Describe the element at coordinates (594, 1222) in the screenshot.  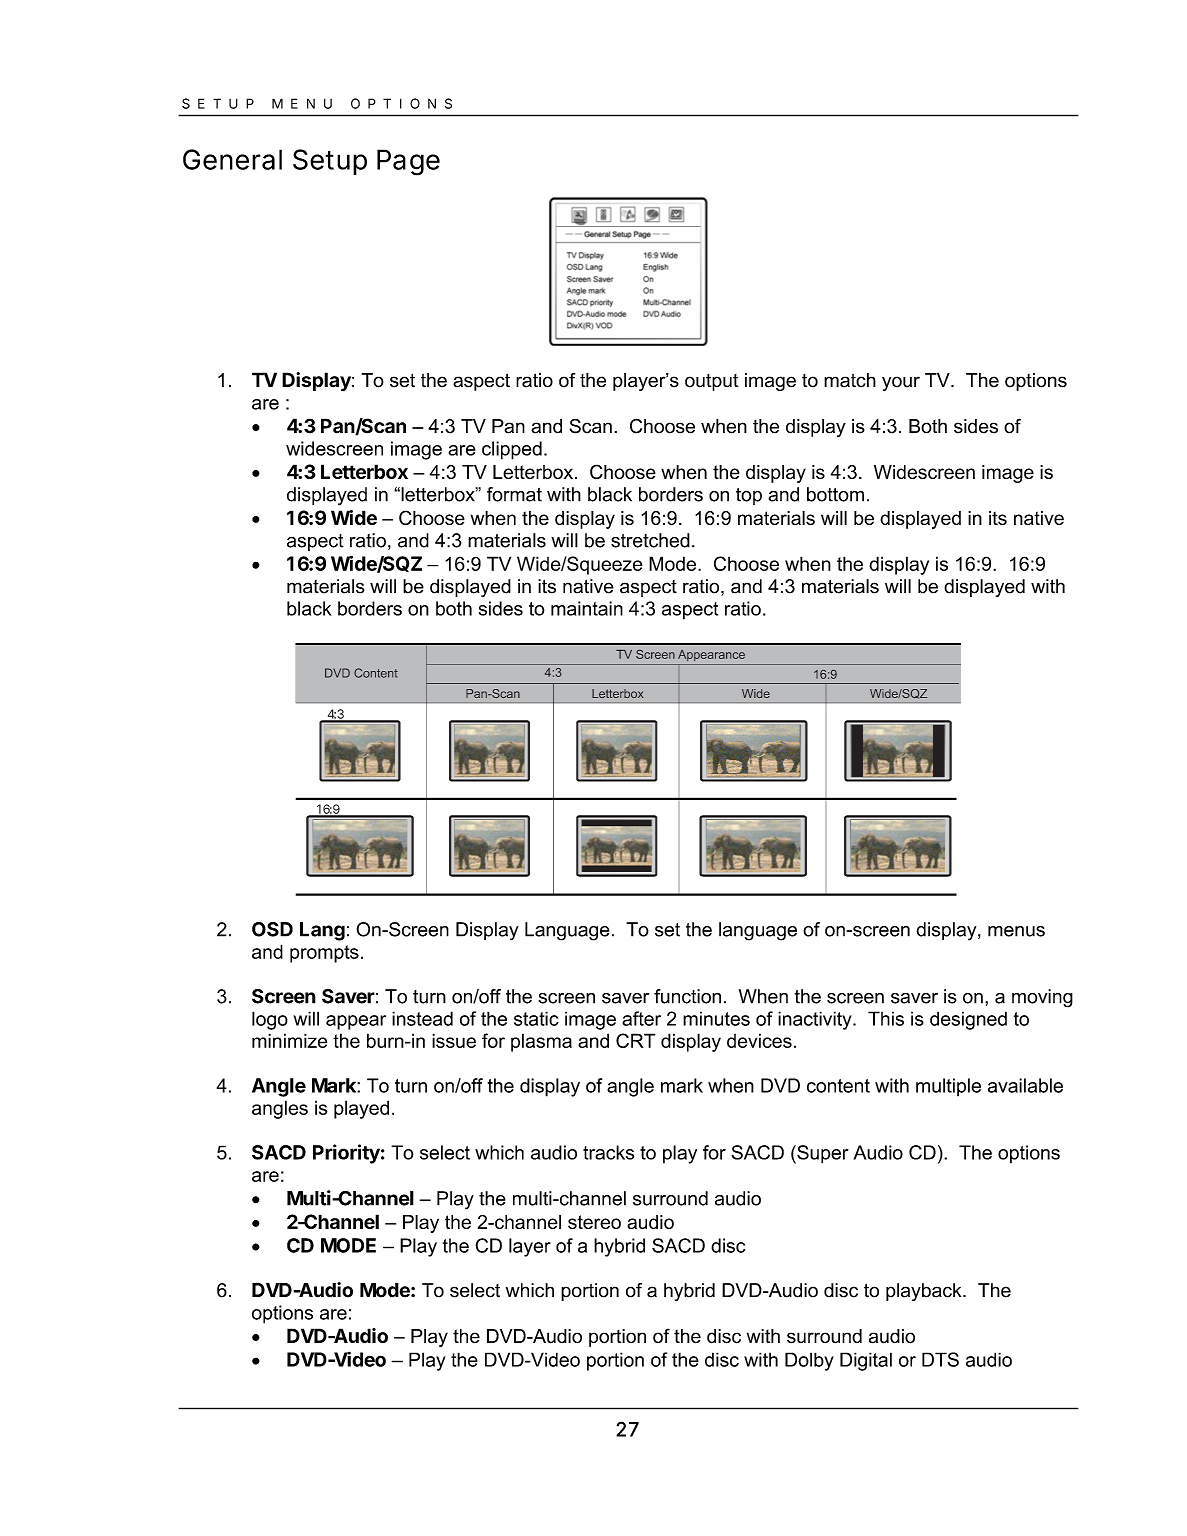
I see `stereo` at that location.
